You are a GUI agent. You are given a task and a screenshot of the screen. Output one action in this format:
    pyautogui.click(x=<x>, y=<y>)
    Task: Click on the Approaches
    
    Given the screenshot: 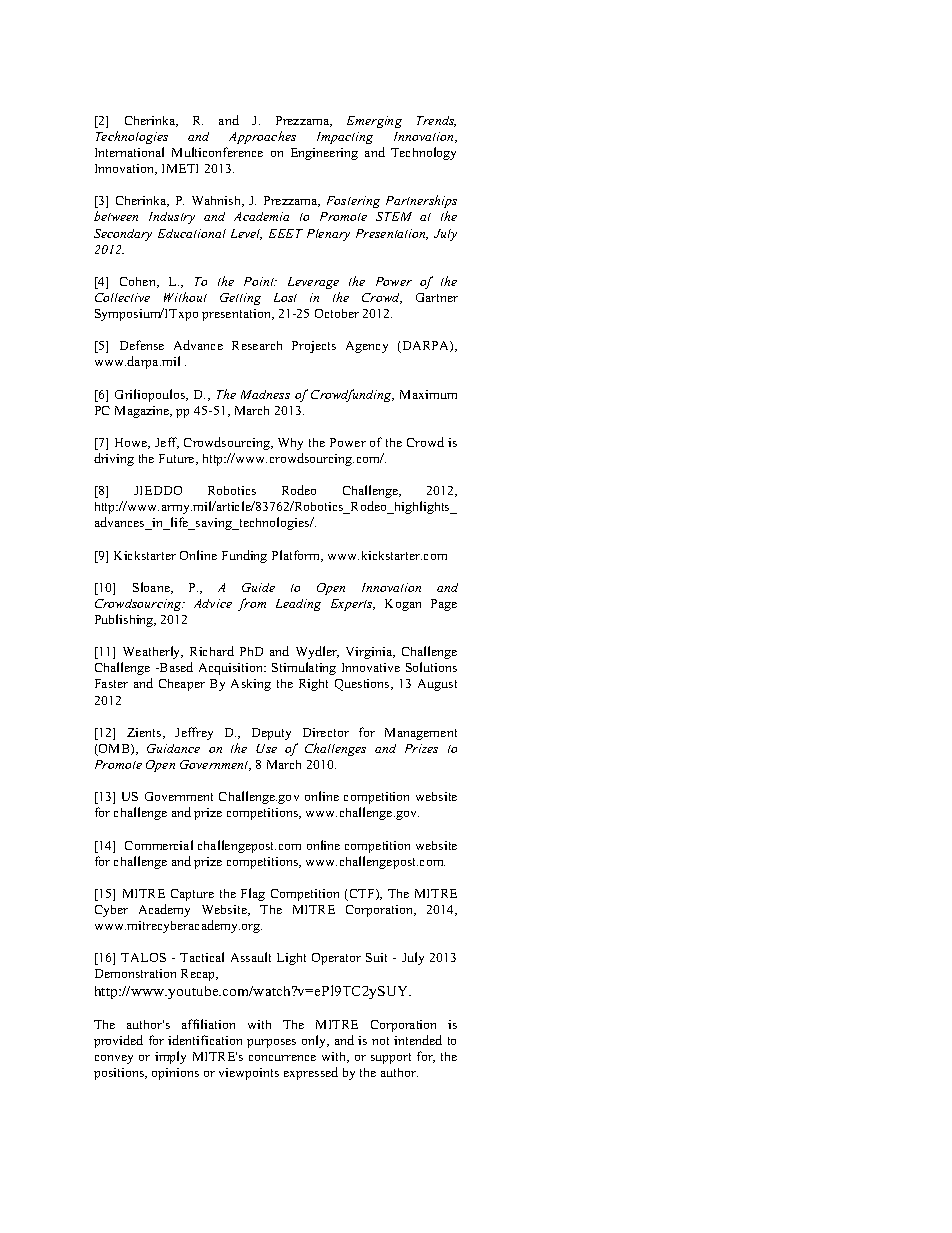 What is the action you would take?
    pyautogui.click(x=262, y=137)
